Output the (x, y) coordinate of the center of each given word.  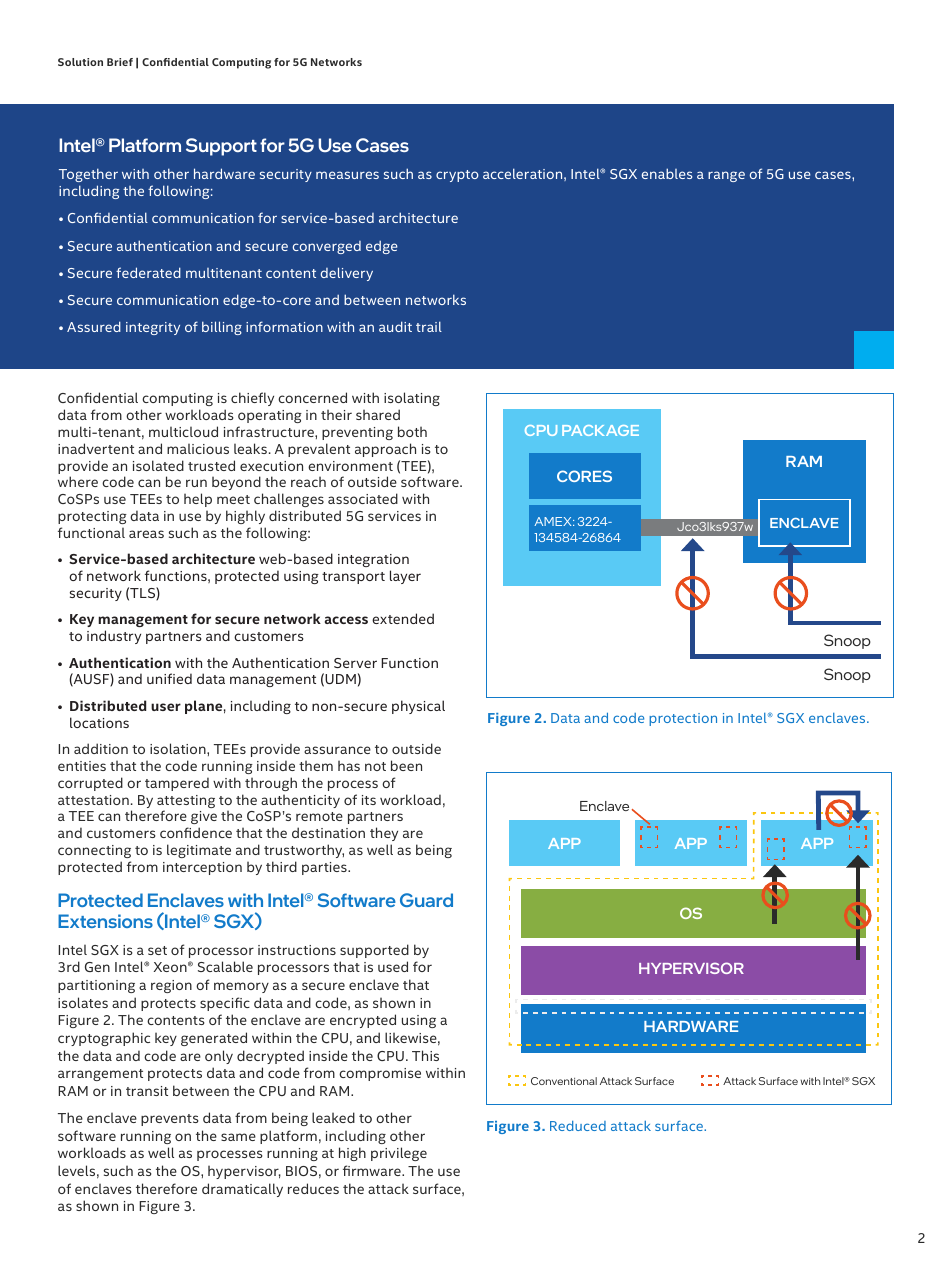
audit (395, 326)
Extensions (105, 921)
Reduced (578, 1126)
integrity (153, 328)
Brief (120, 62)
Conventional (564, 1081)
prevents (170, 1120)
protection (683, 719)
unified (169, 678)
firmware (373, 1170)
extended (403, 618)
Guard (426, 900)
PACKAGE (600, 430)
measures (347, 175)
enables (667, 173)
